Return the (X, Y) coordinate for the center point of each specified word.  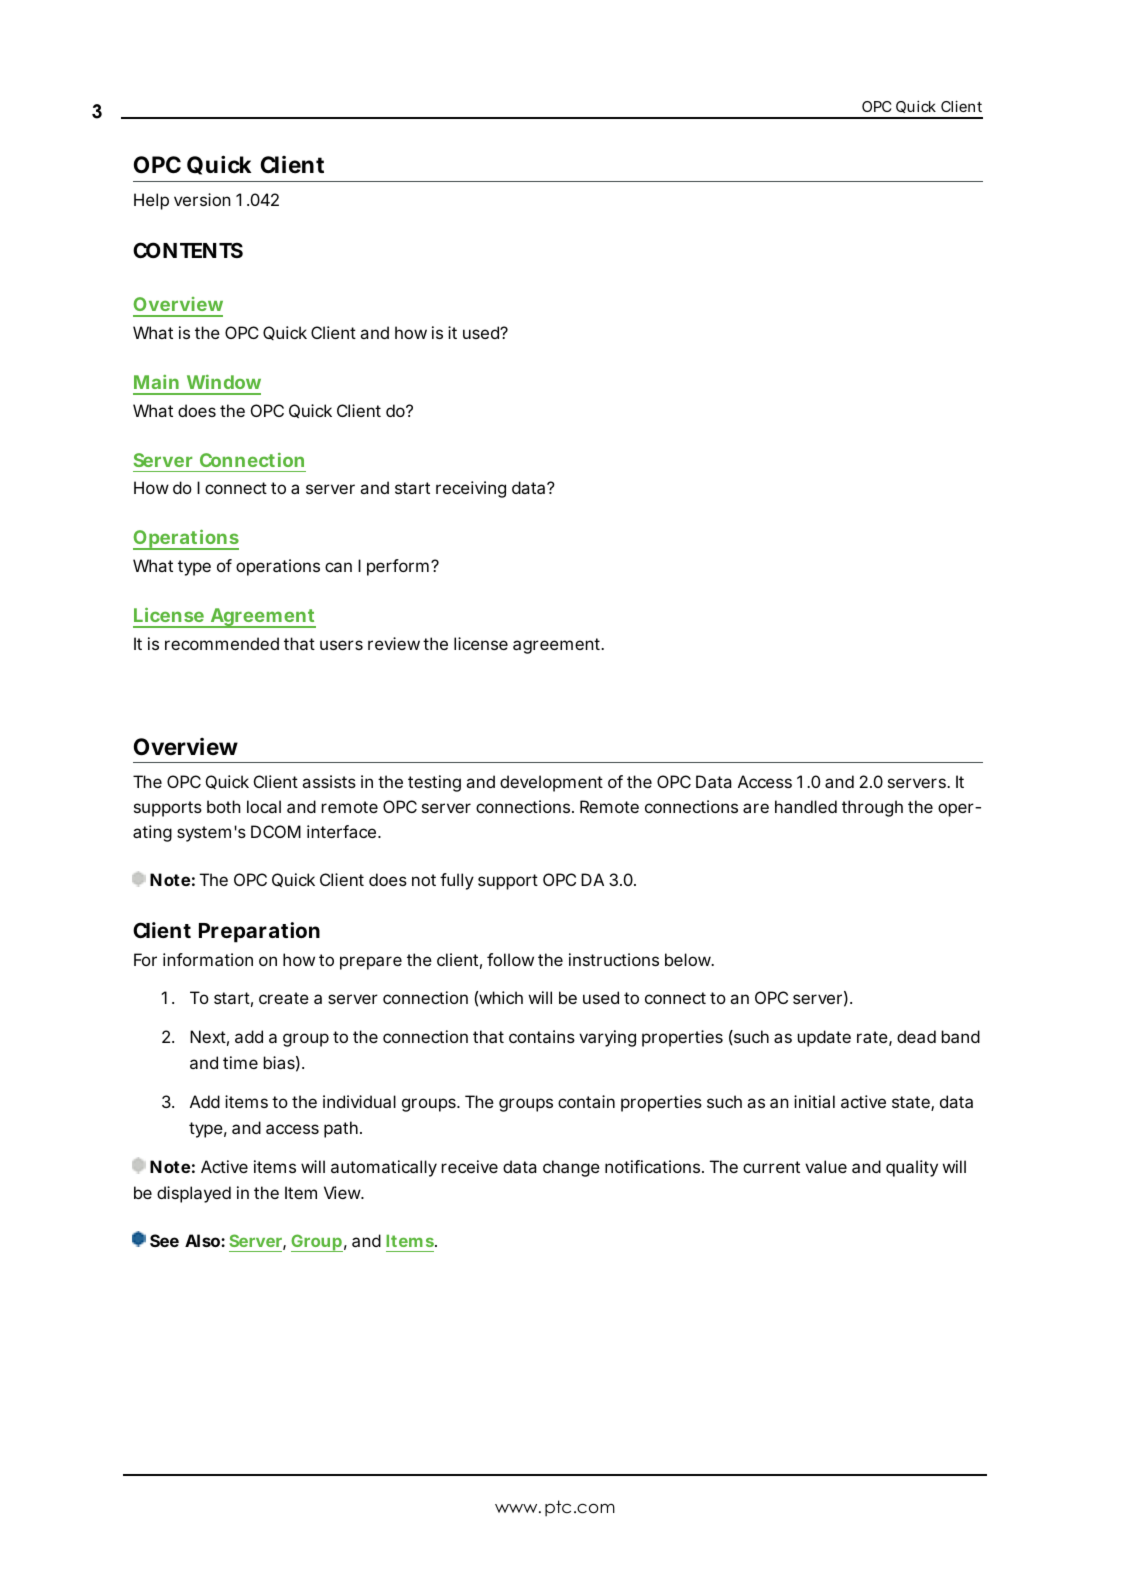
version (202, 199)
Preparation (259, 932)
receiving (471, 489)
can (338, 567)
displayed (194, 1194)
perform (398, 567)
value (826, 1166)
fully (457, 881)
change (571, 1168)
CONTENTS (188, 250)
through (872, 808)
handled (806, 806)
